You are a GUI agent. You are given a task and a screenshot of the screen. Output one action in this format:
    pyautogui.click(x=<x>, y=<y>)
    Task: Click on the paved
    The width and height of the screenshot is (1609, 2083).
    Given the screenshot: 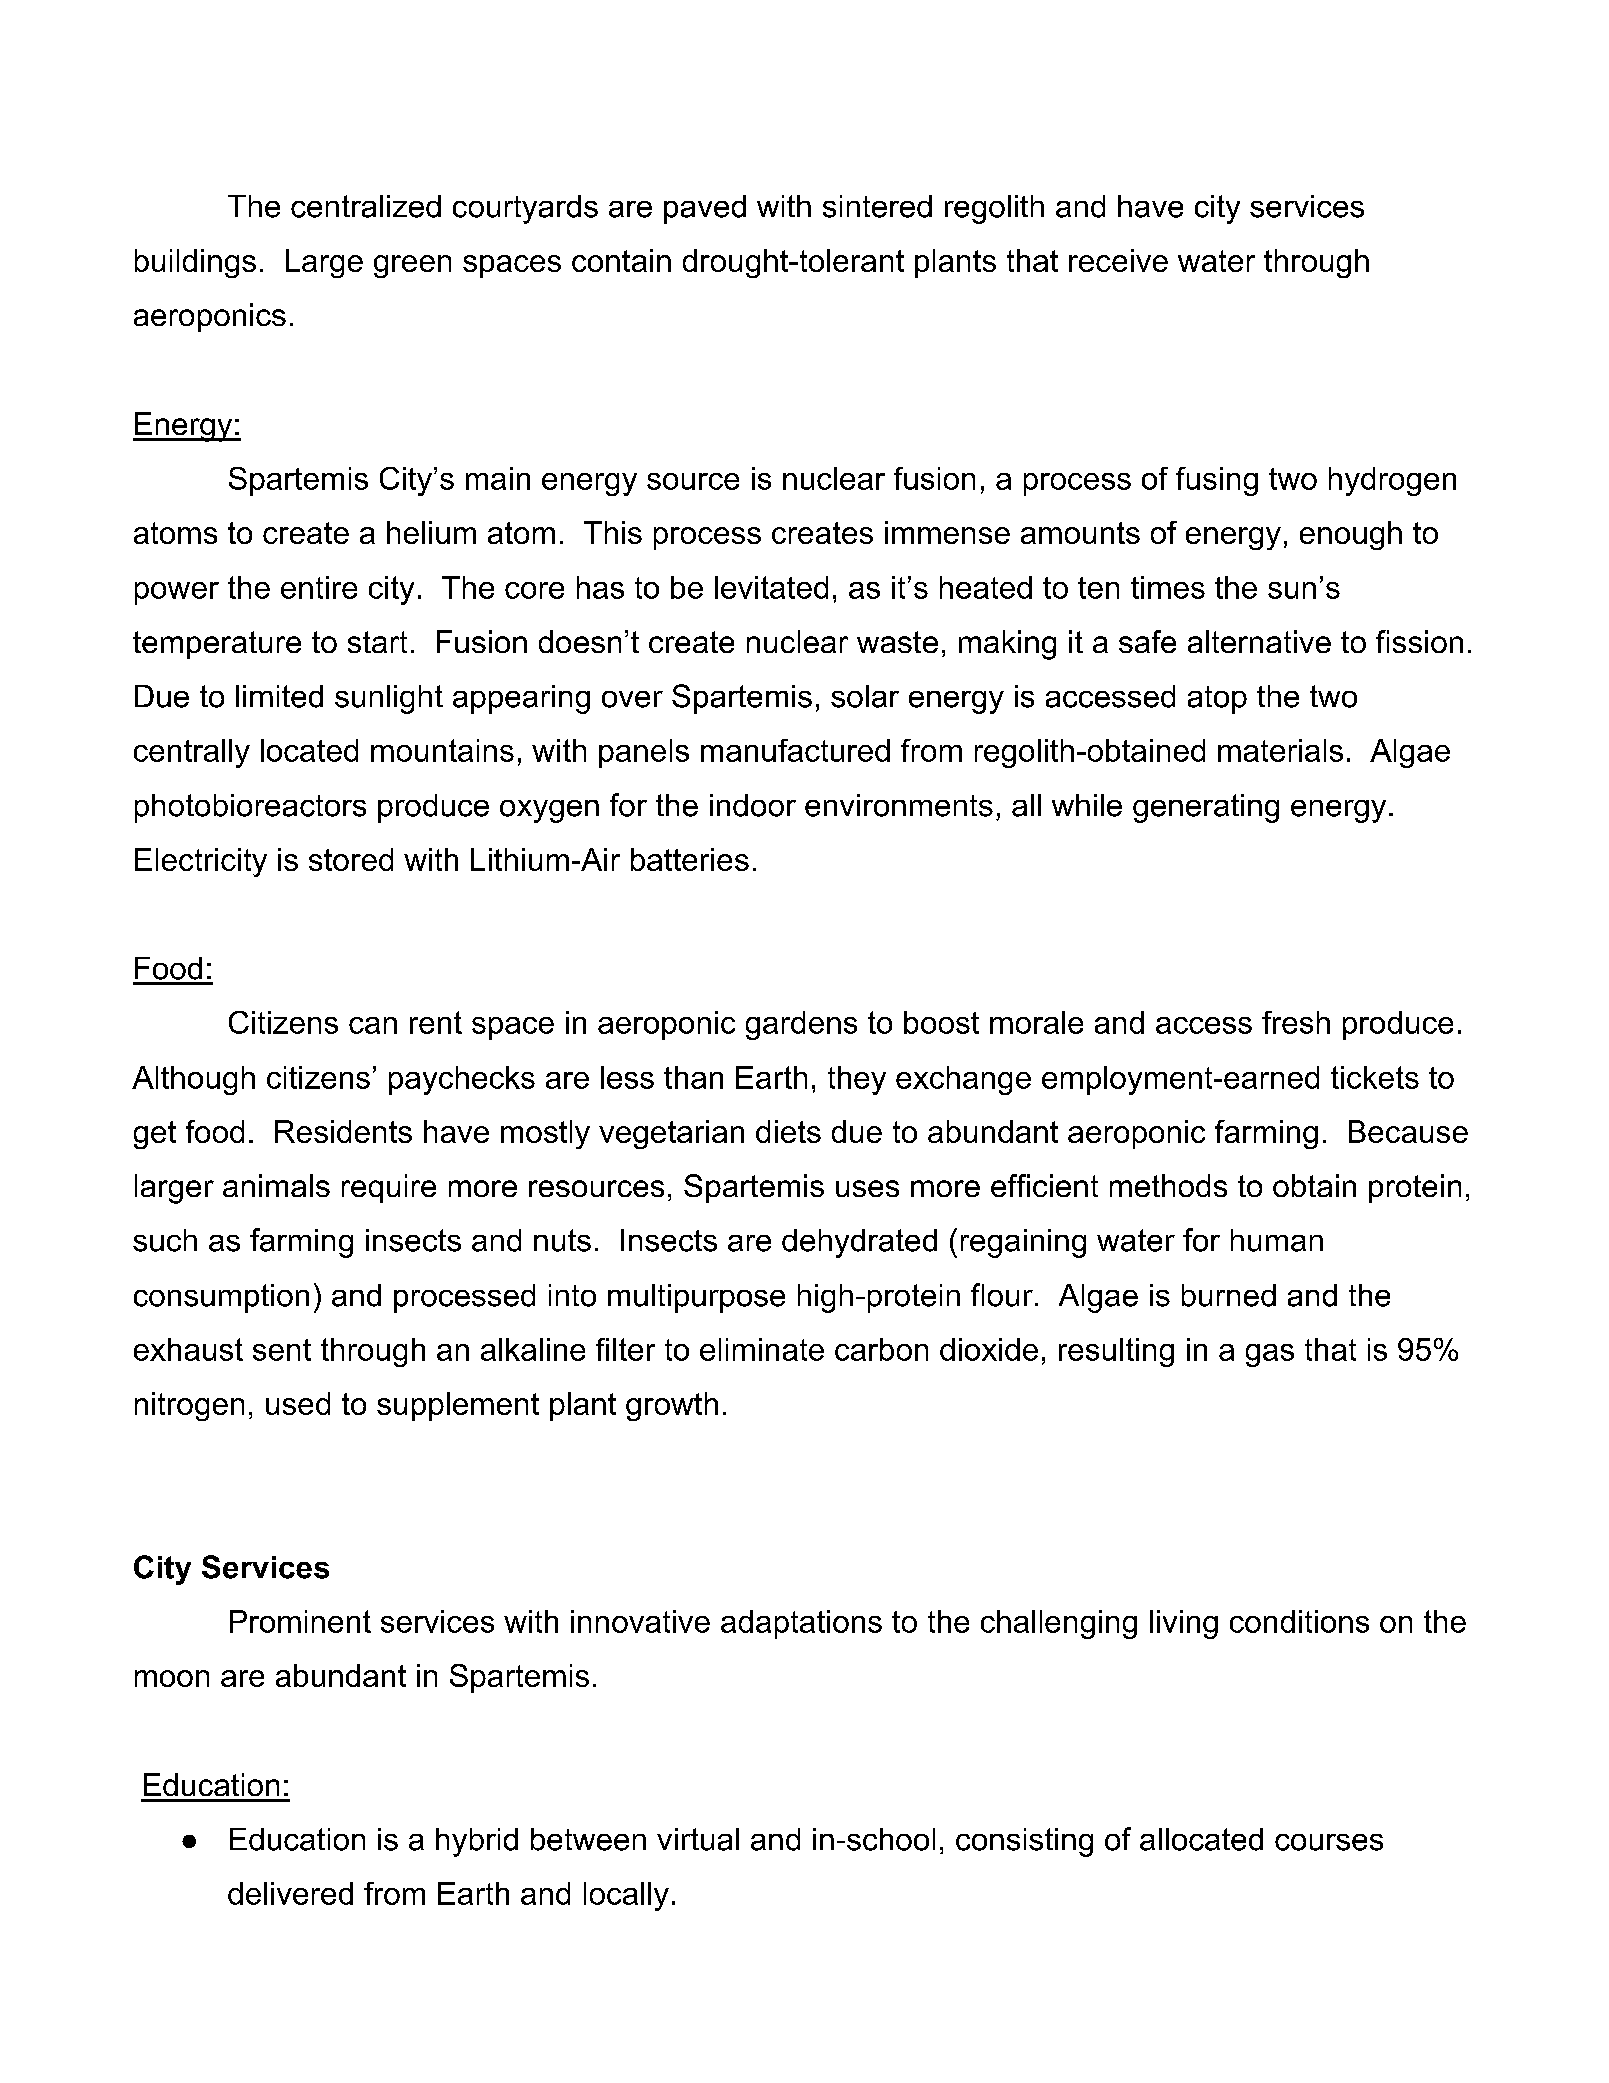 What is the action you would take?
    pyautogui.click(x=705, y=209)
